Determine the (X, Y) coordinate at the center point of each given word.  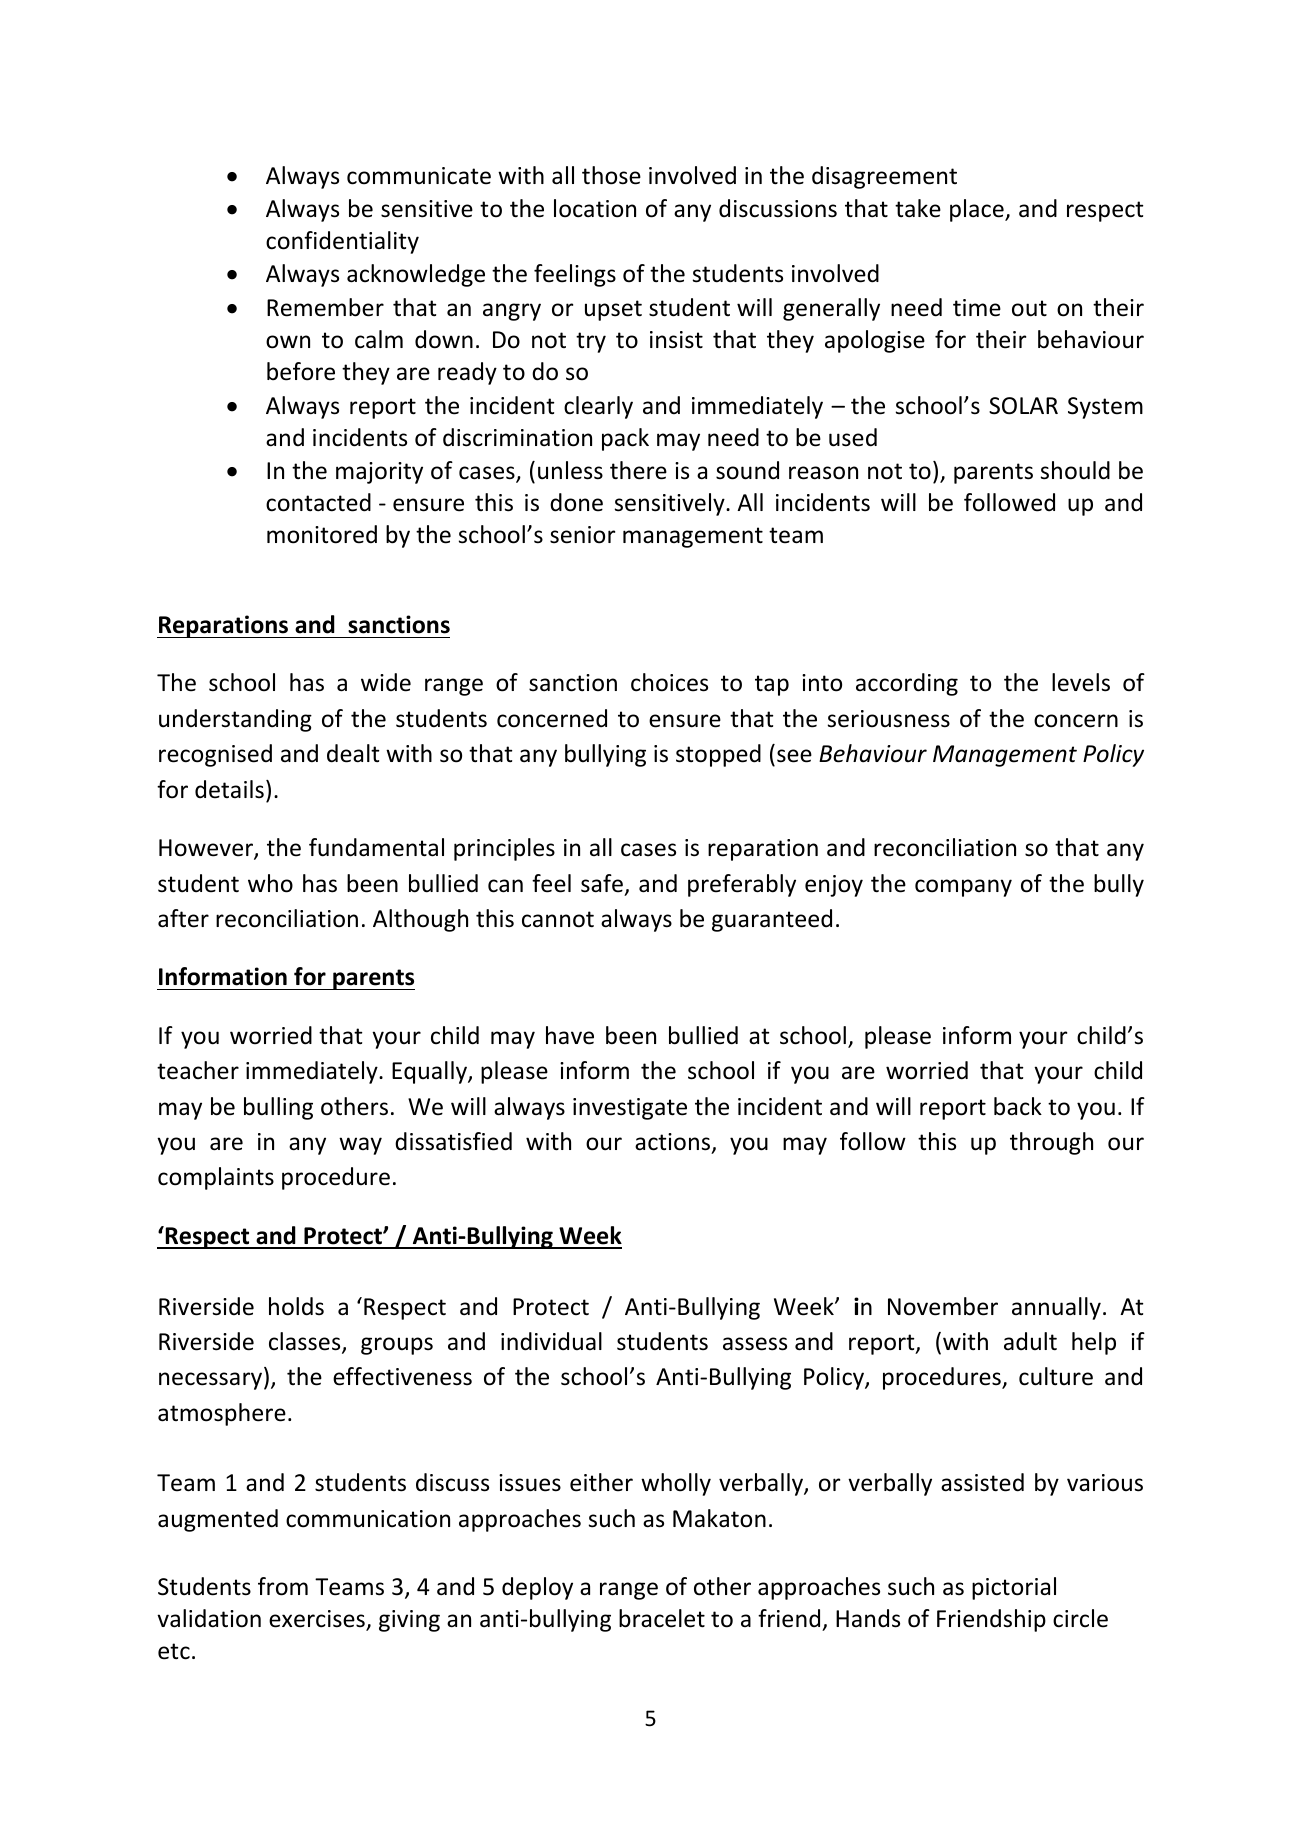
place (978, 210)
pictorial (1014, 1588)
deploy (537, 1588)
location (595, 208)
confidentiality (342, 242)
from (283, 1586)
